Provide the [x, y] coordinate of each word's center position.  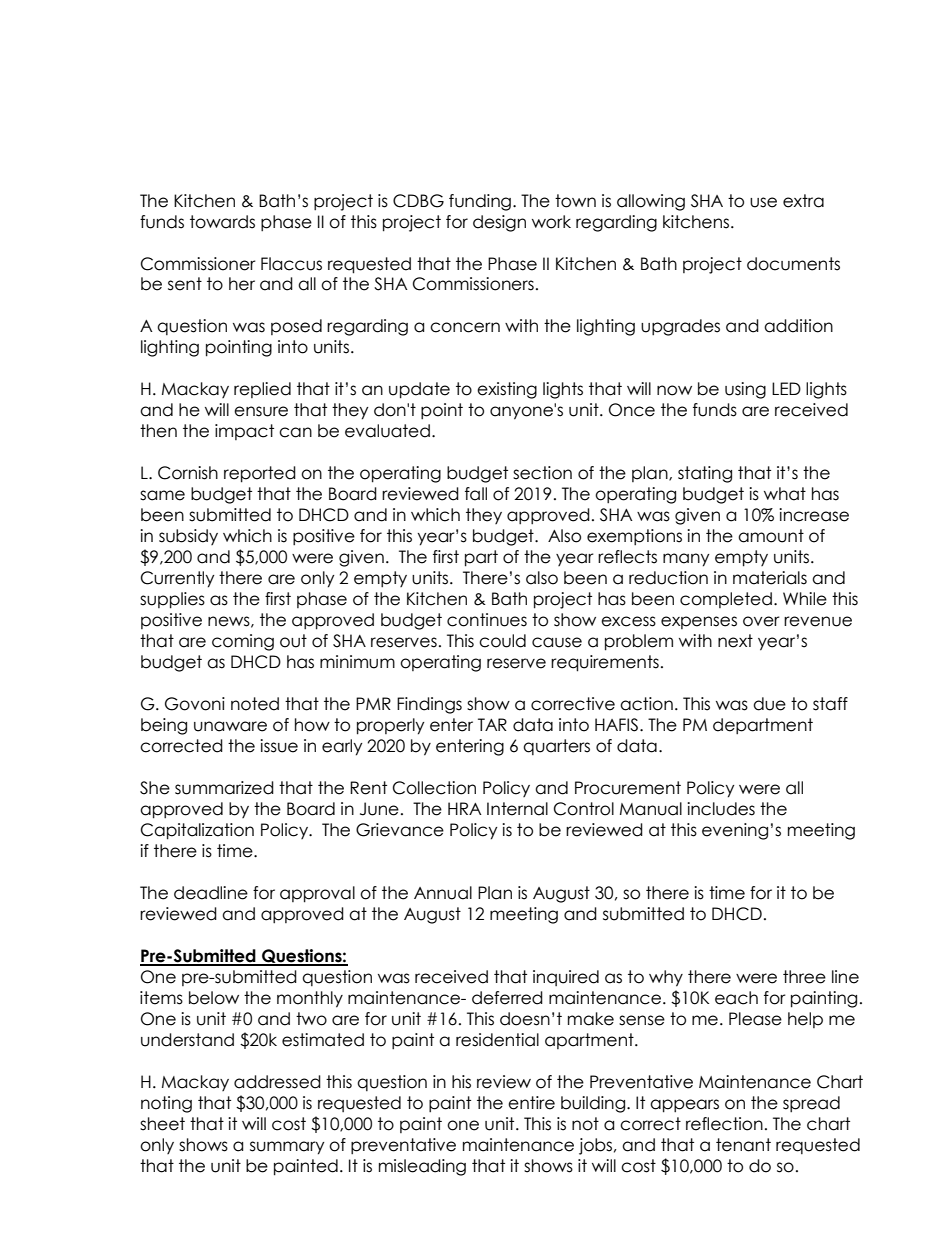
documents [793, 264]
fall [476, 494]
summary [287, 1148]
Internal [517, 809]
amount [771, 536]
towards [222, 222]
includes [721, 809]
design [499, 223]
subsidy [188, 537]
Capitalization [197, 831]
